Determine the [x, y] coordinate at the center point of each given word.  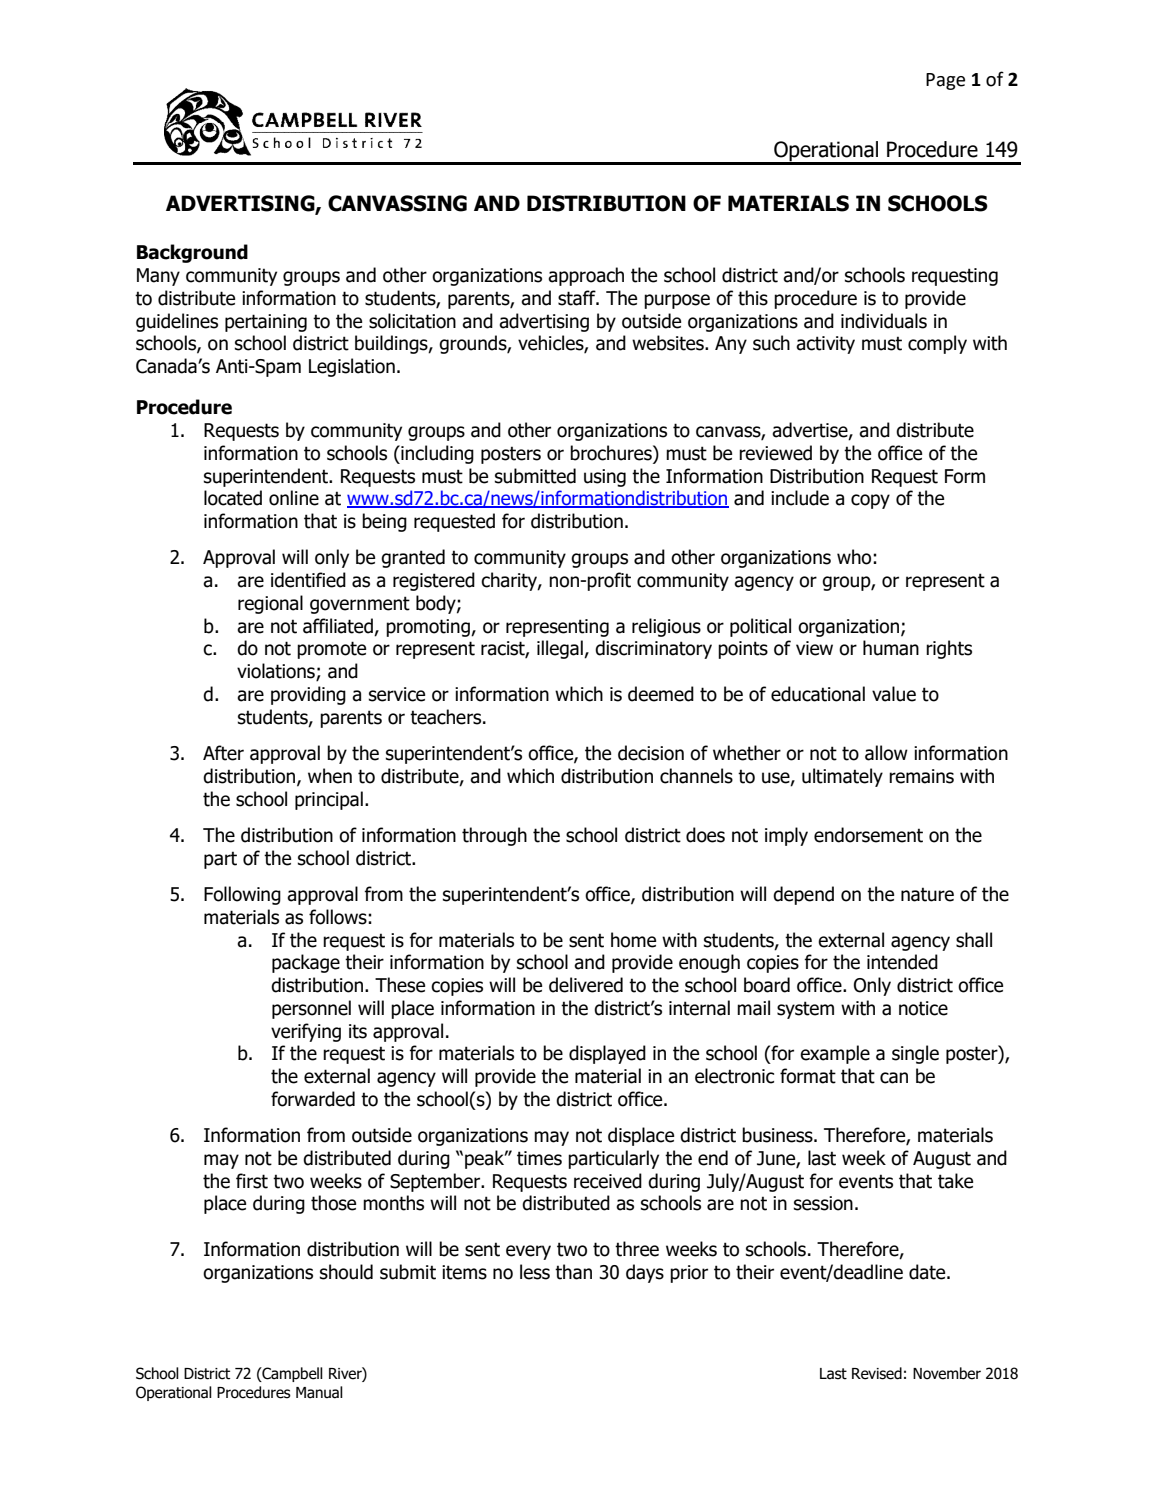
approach [586, 276]
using [605, 478]
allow [886, 753]
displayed [607, 1054]
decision [651, 753]
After [223, 753]
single [915, 1054]
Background [192, 253]
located [233, 498]
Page [945, 81]
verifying [306, 1032]
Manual [319, 1392]
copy [870, 501]
